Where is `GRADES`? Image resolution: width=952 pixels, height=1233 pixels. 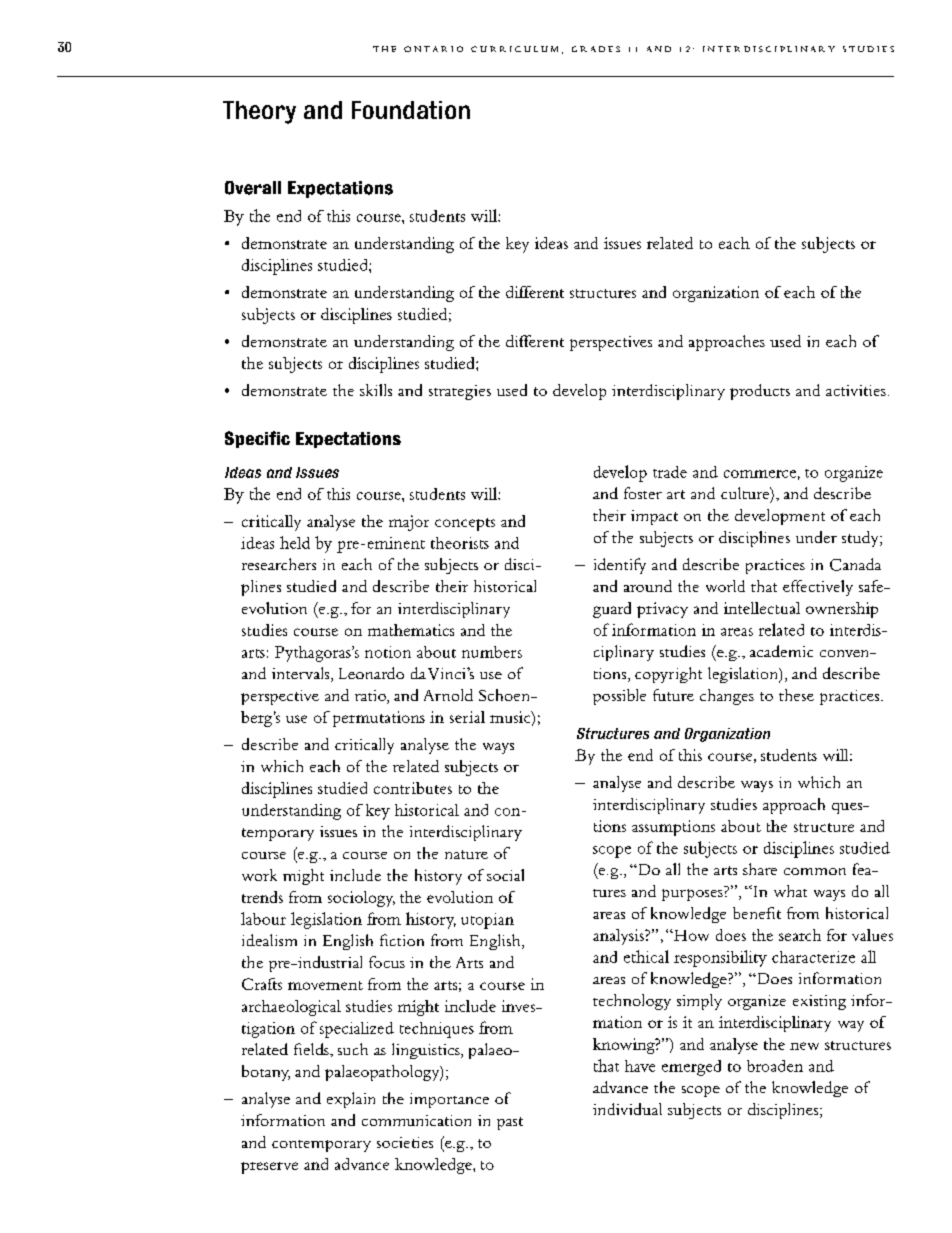
GRADES is located at coordinates (596, 49).
